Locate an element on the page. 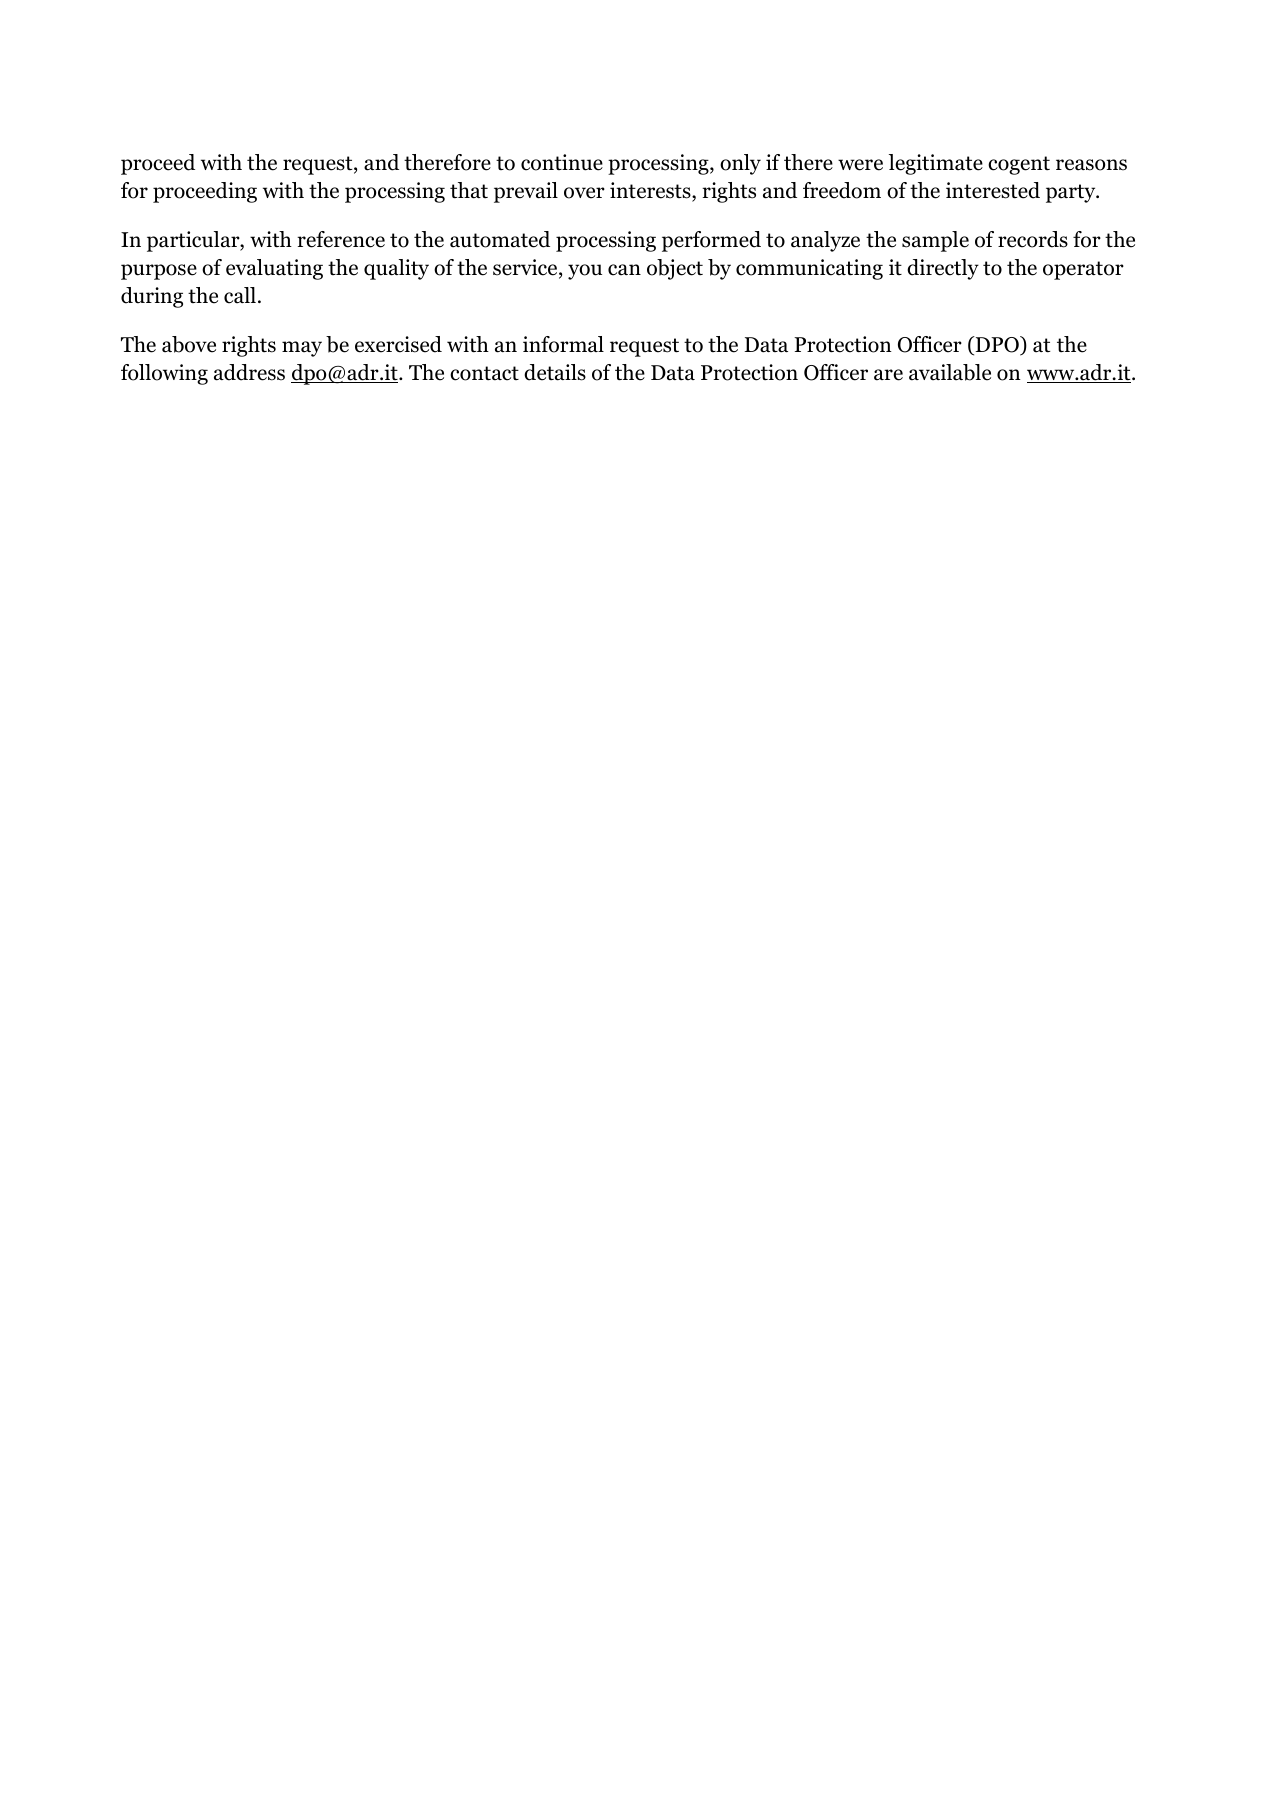 The width and height of the image is (1270, 1796). can is located at coordinates (624, 270).
